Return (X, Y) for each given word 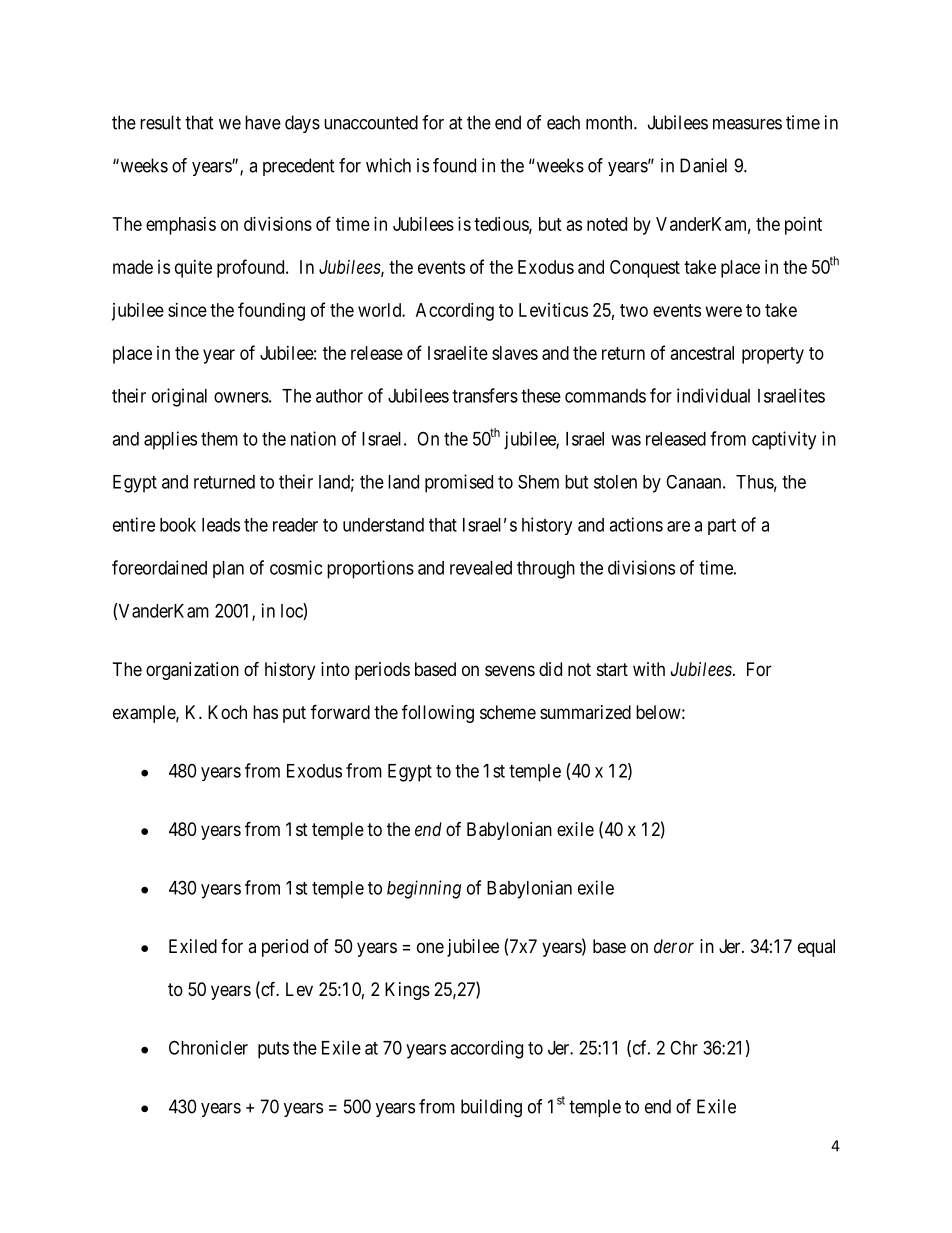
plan (228, 569)
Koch (227, 712)
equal (816, 948)
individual (713, 395)
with (649, 669)
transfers (485, 395)
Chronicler (208, 1047)
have (263, 122)
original (179, 397)
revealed (481, 568)
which (388, 165)
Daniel (703, 165)
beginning (424, 889)
